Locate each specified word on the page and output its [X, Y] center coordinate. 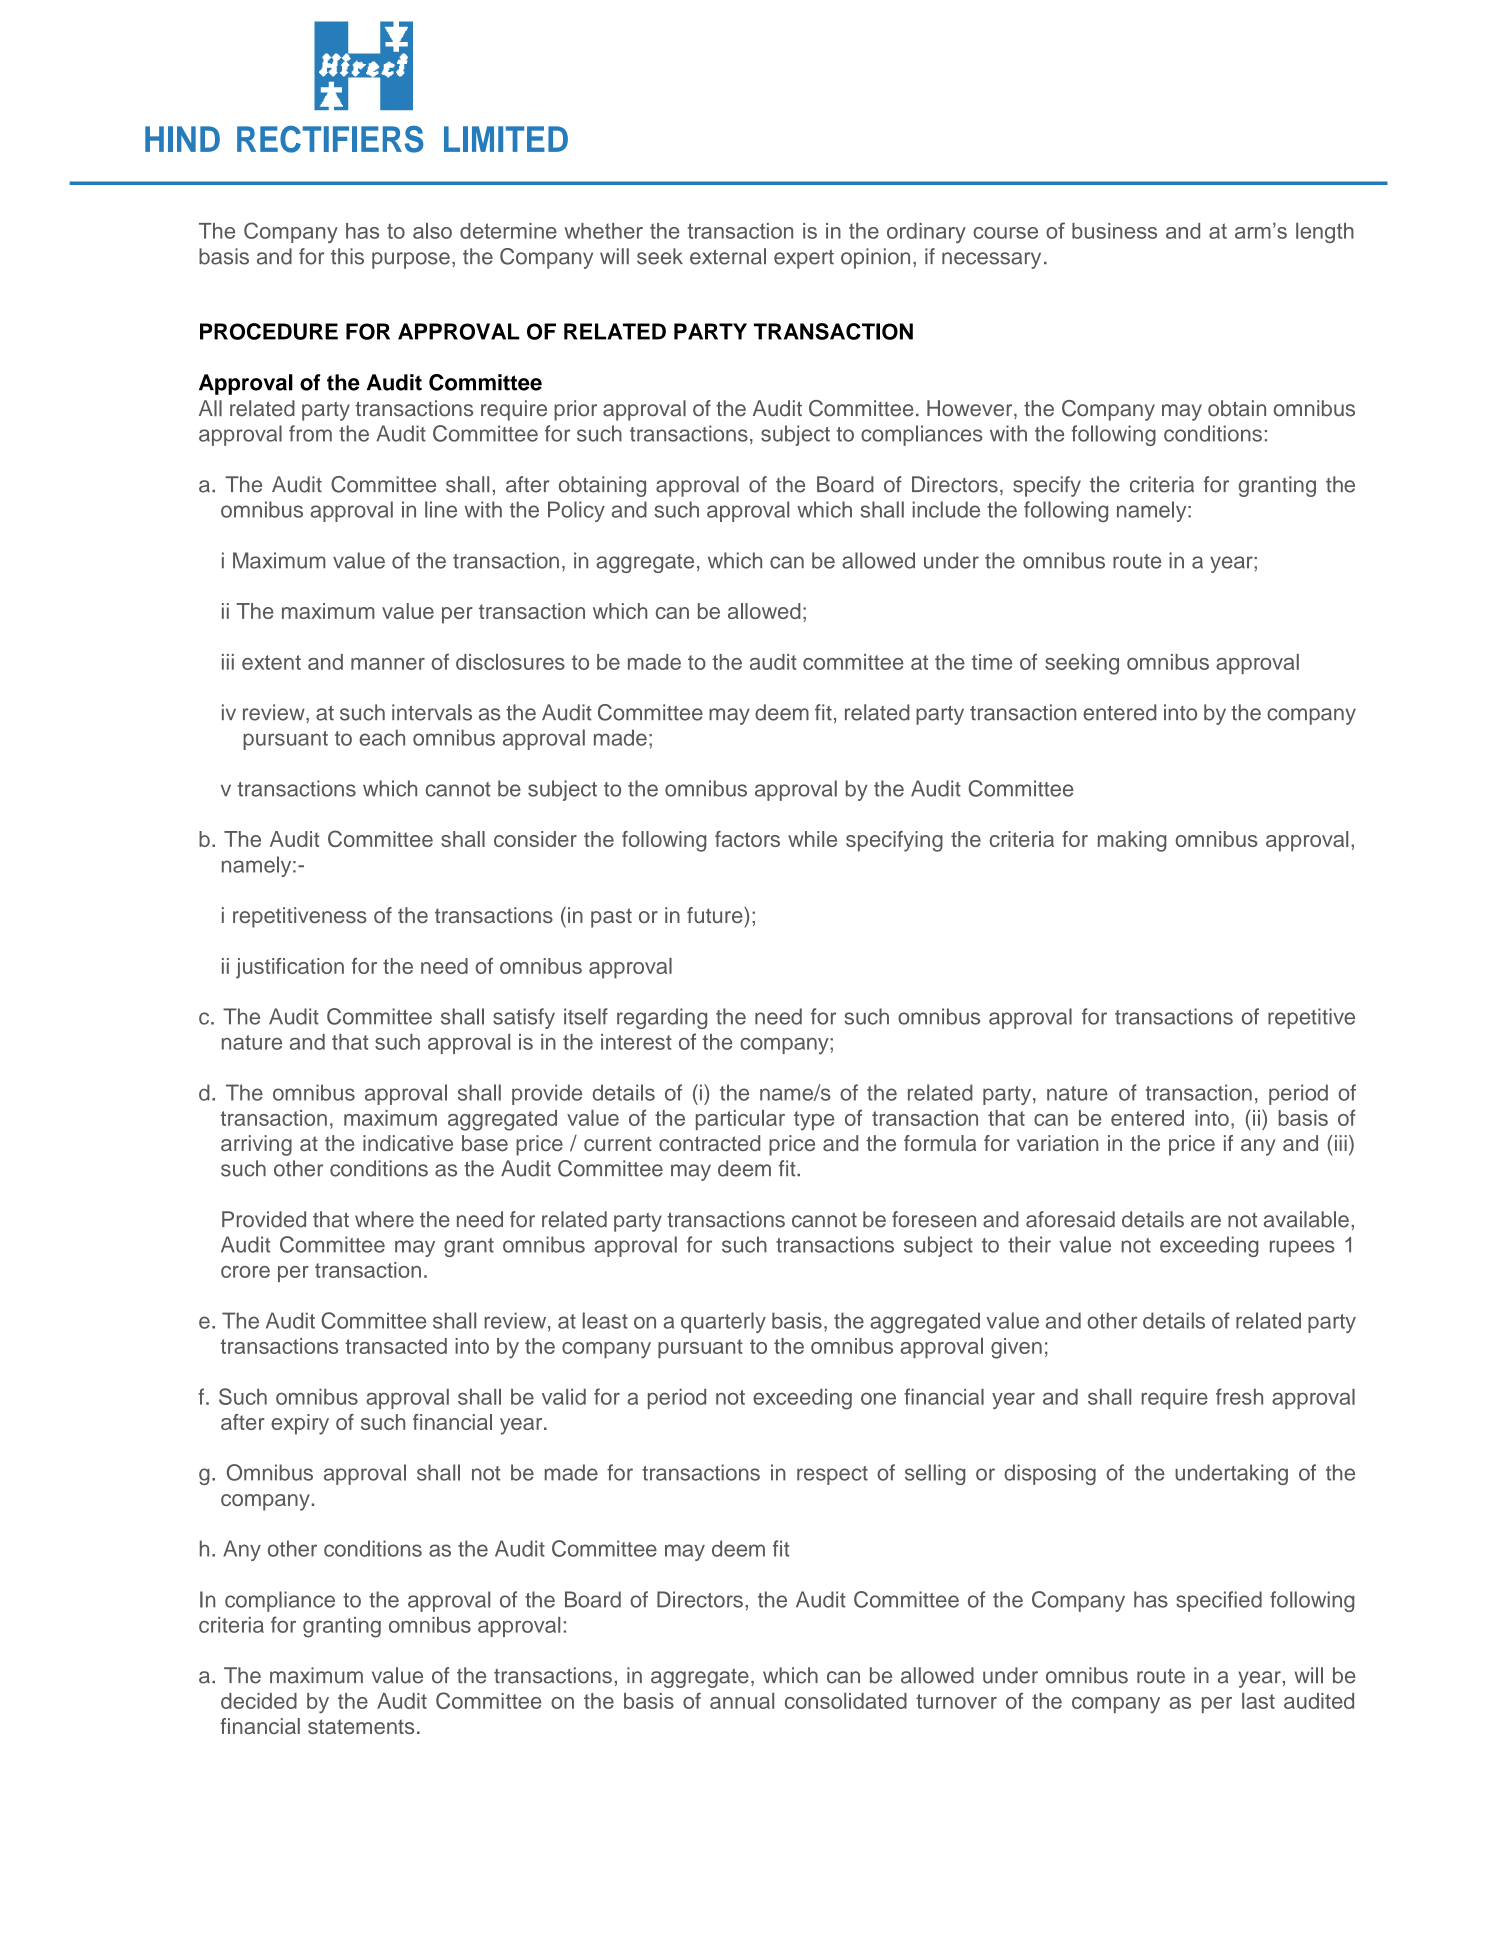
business [1114, 231]
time [992, 662]
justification [290, 968]
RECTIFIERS [330, 139]
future [716, 915]
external [728, 256]
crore [245, 1272]
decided [259, 1701]
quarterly [723, 1322]
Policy [576, 511]
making [1132, 841]
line [441, 509]
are [1206, 1221]
